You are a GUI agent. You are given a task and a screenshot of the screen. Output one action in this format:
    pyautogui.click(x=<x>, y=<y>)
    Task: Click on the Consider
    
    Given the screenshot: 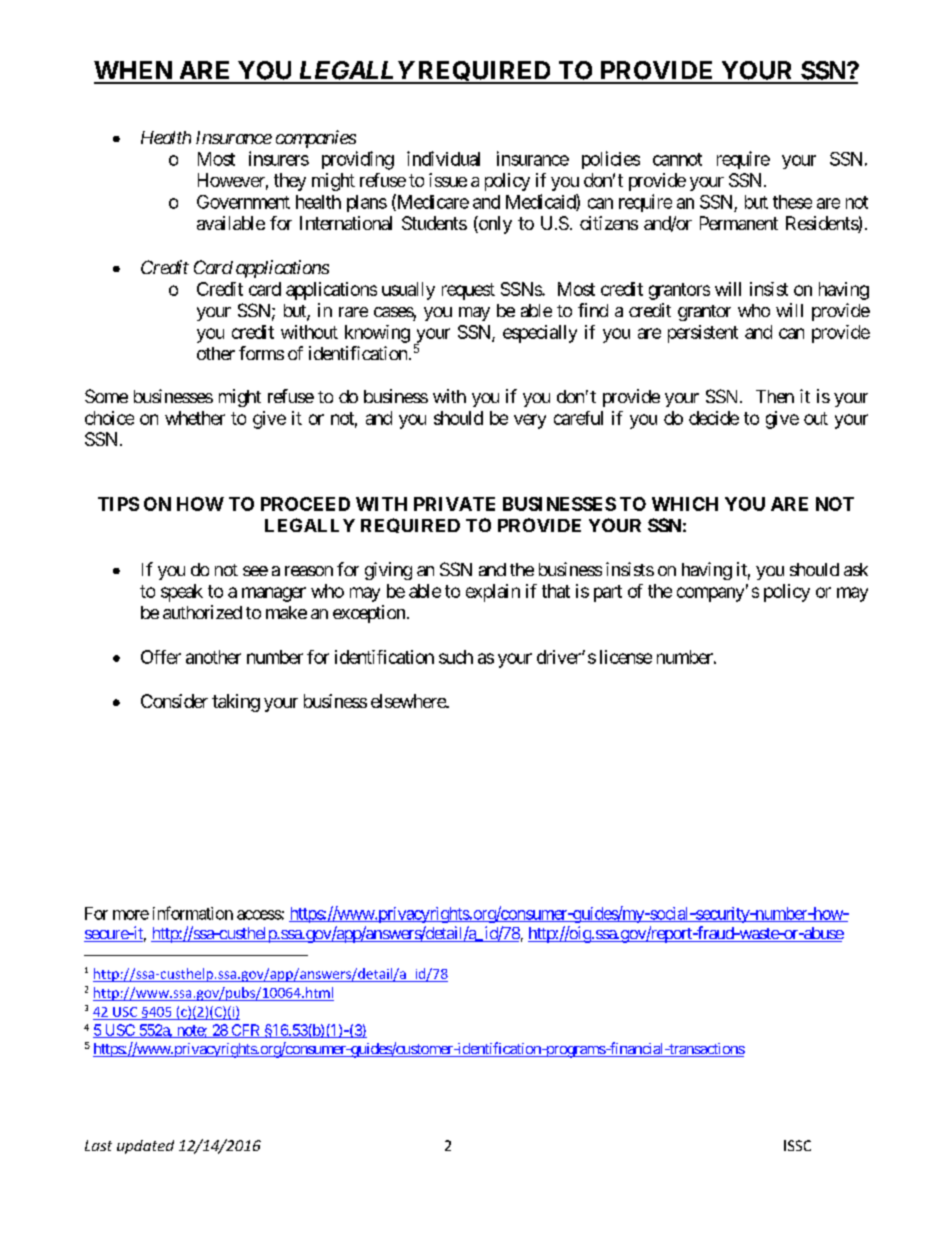 What is the action you would take?
    pyautogui.click(x=174, y=701)
